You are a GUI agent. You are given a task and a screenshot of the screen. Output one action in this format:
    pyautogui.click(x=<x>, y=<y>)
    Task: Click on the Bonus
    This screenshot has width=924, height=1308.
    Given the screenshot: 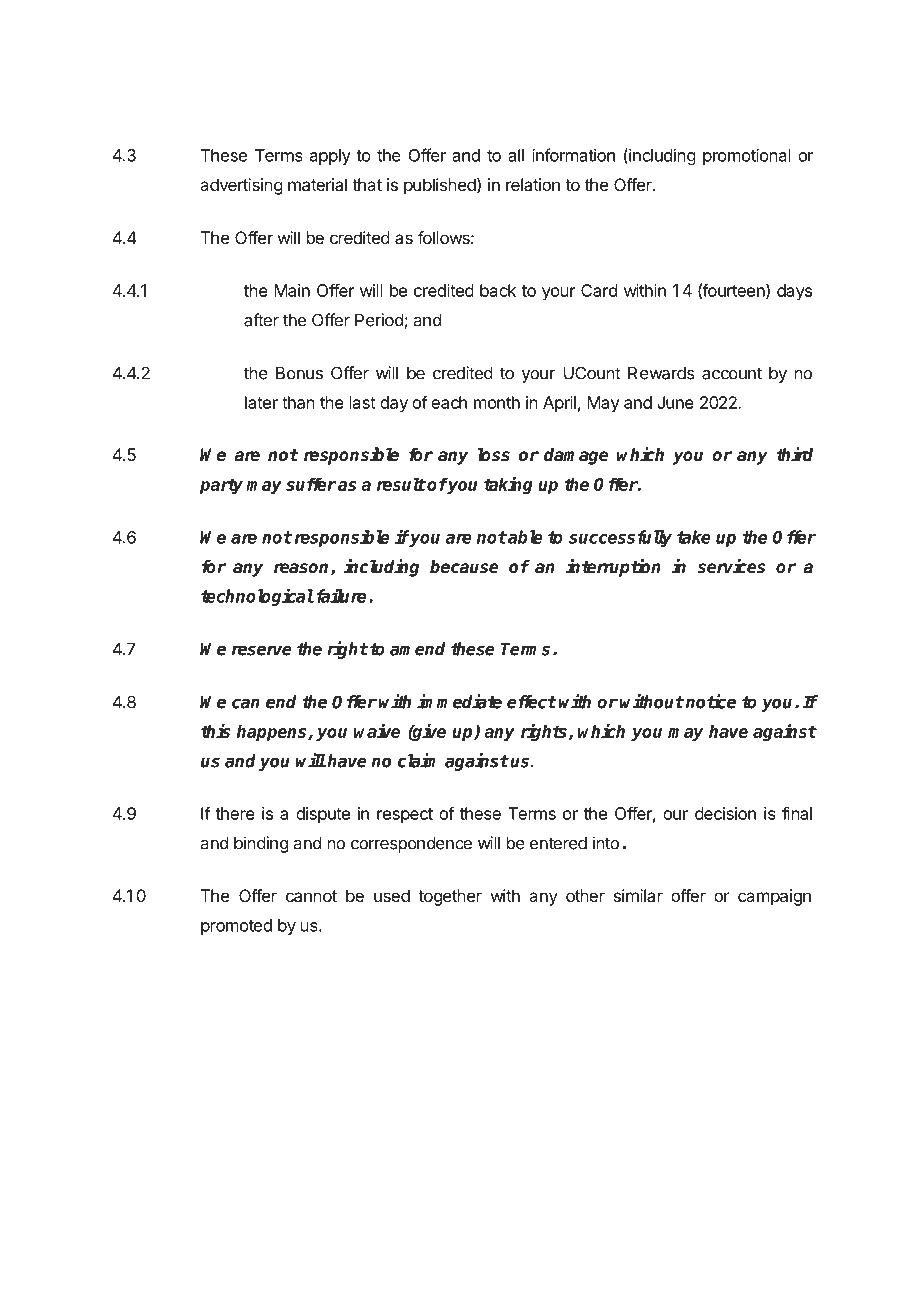 What is the action you would take?
    pyautogui.click(x=299, y=373)
